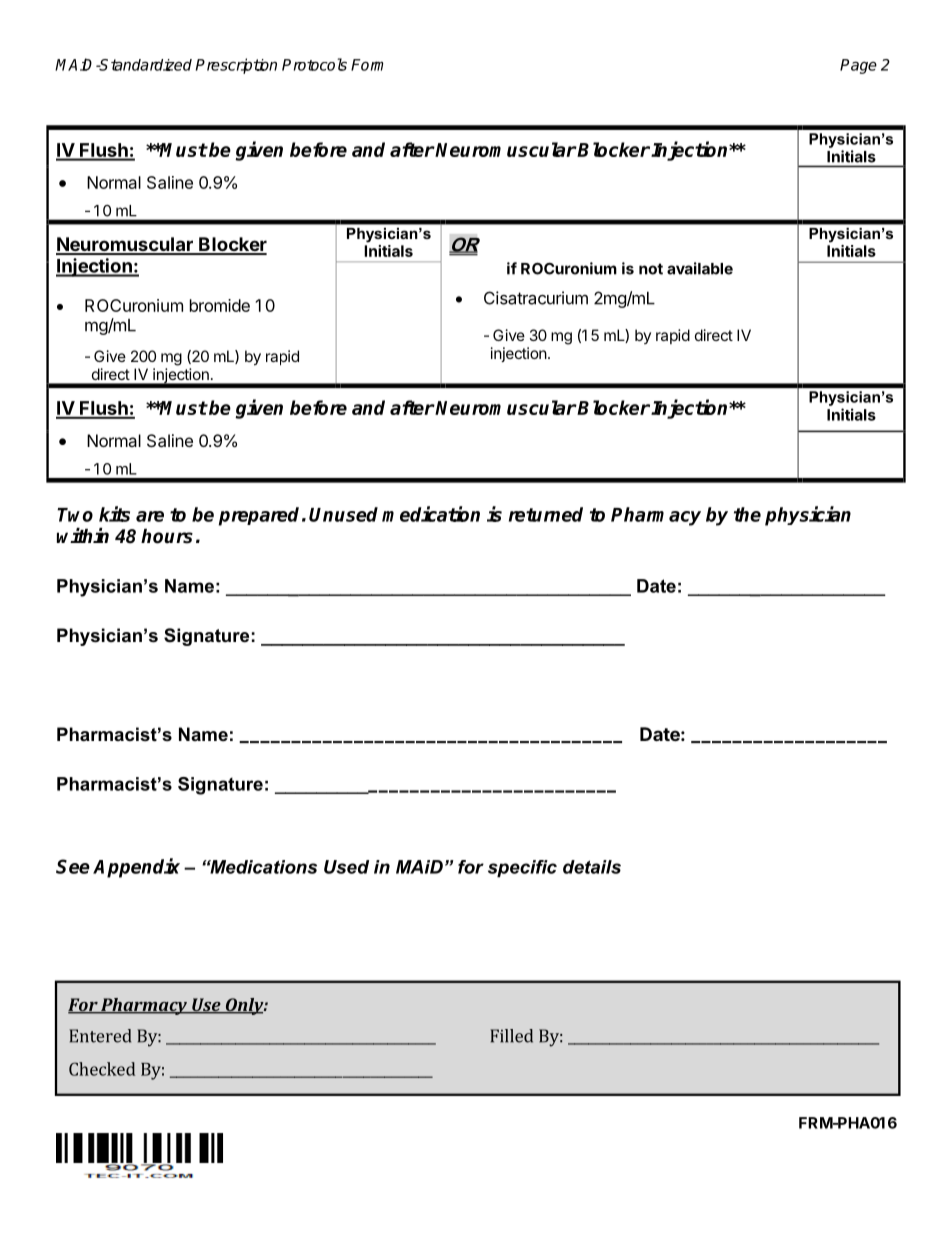 The height and width of the image is (1233, 952). I want to click on Page, so click(858, 66).
